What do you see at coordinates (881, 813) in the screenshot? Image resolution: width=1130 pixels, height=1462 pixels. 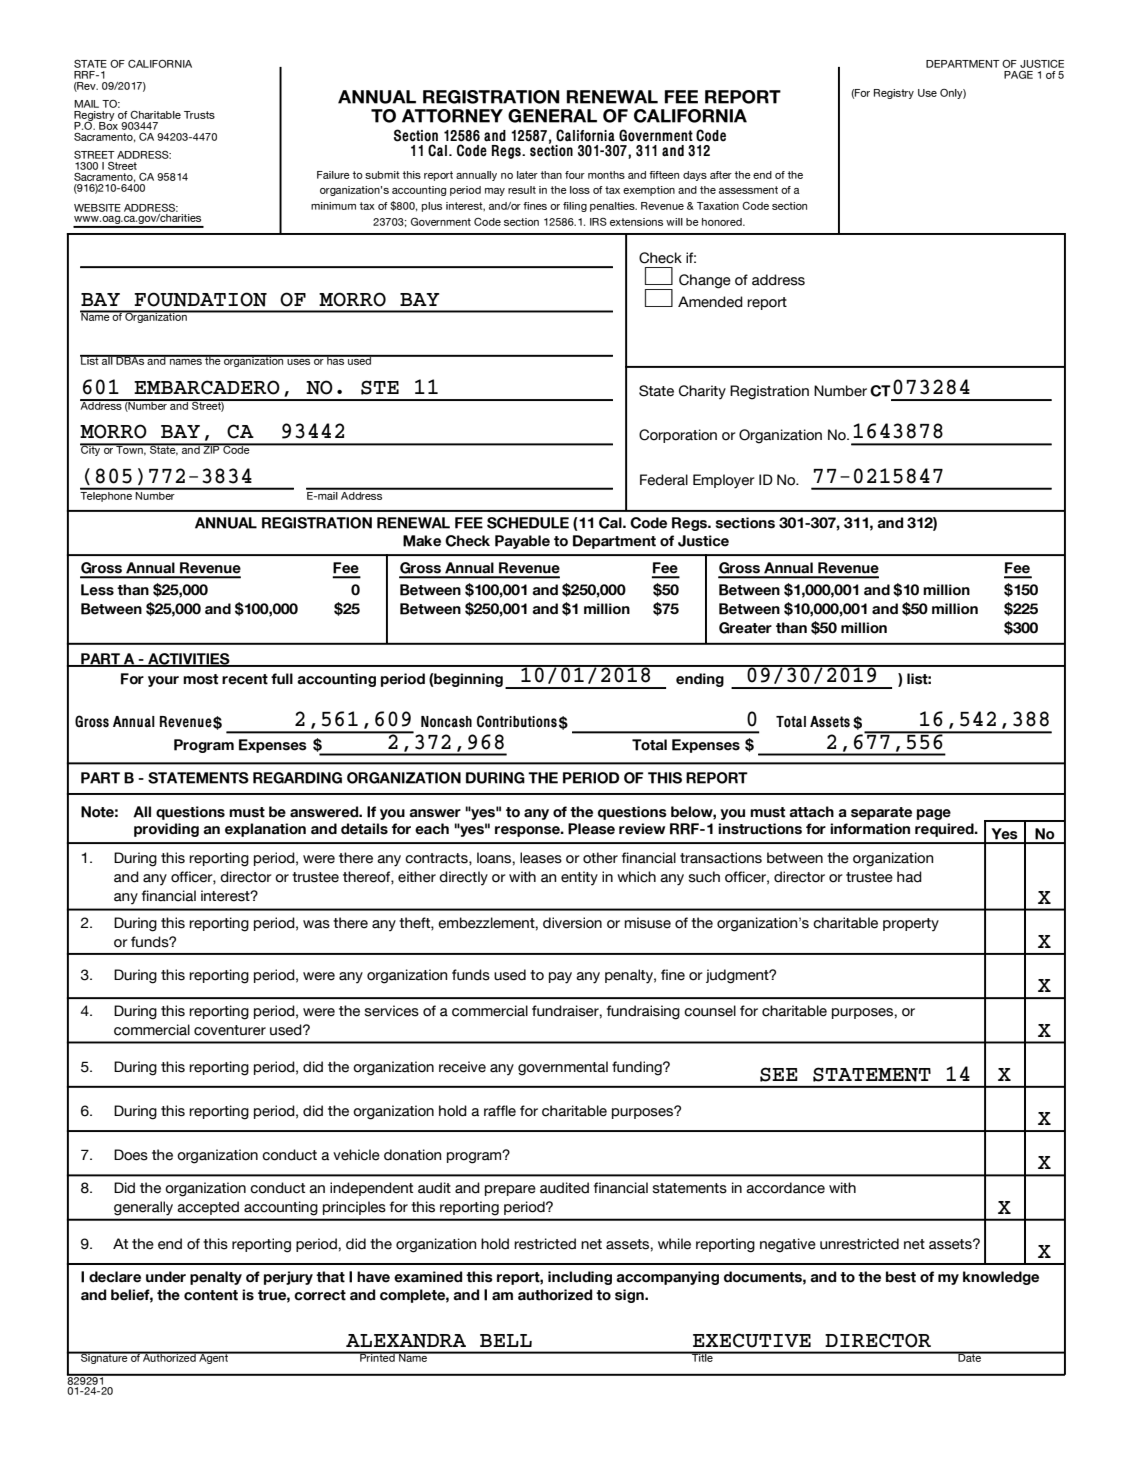 I see `separate` at bounding box center [881, 813].
